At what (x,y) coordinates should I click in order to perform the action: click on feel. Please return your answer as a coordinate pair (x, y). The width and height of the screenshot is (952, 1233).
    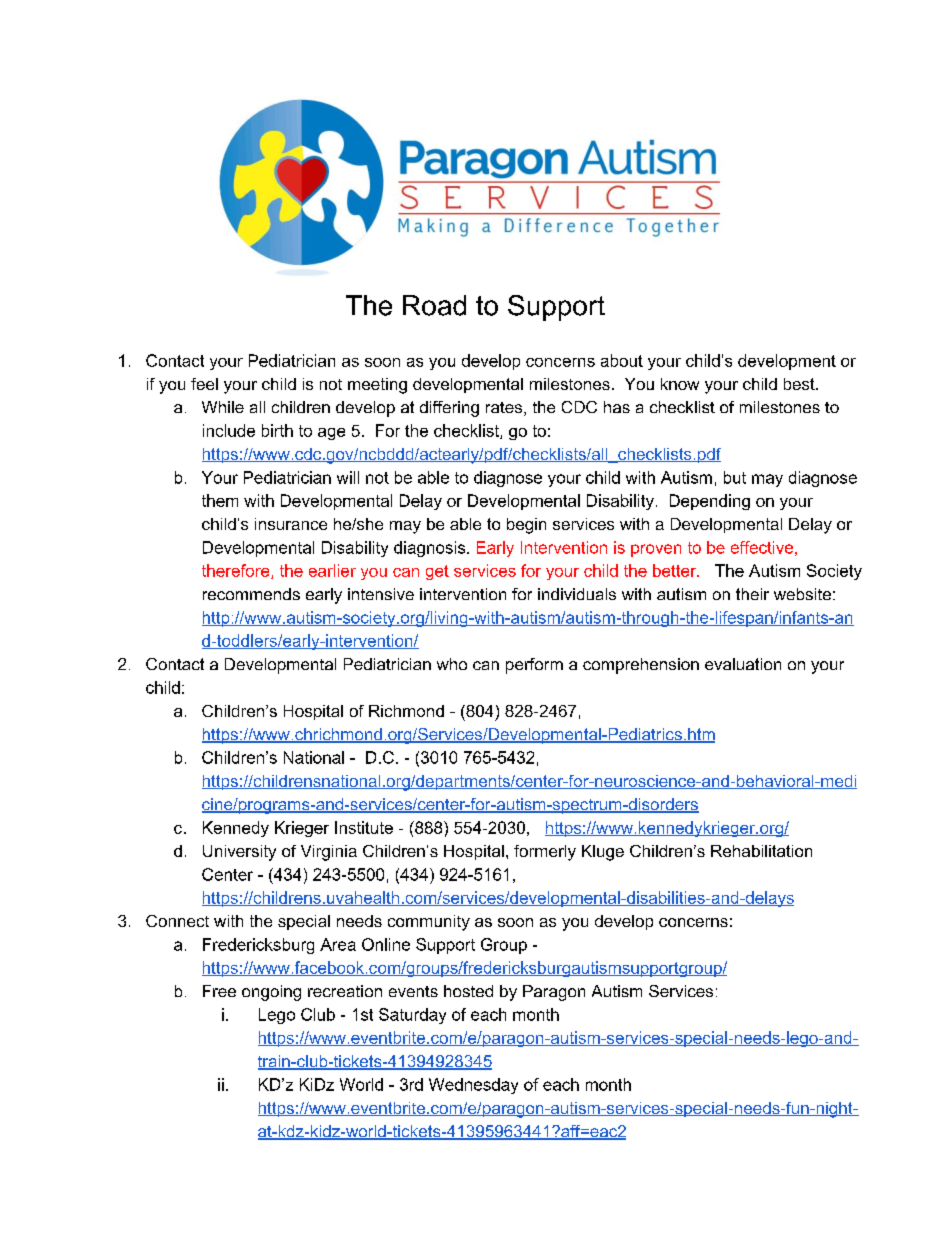
    Looking at the image, I should click on (204, 384).
